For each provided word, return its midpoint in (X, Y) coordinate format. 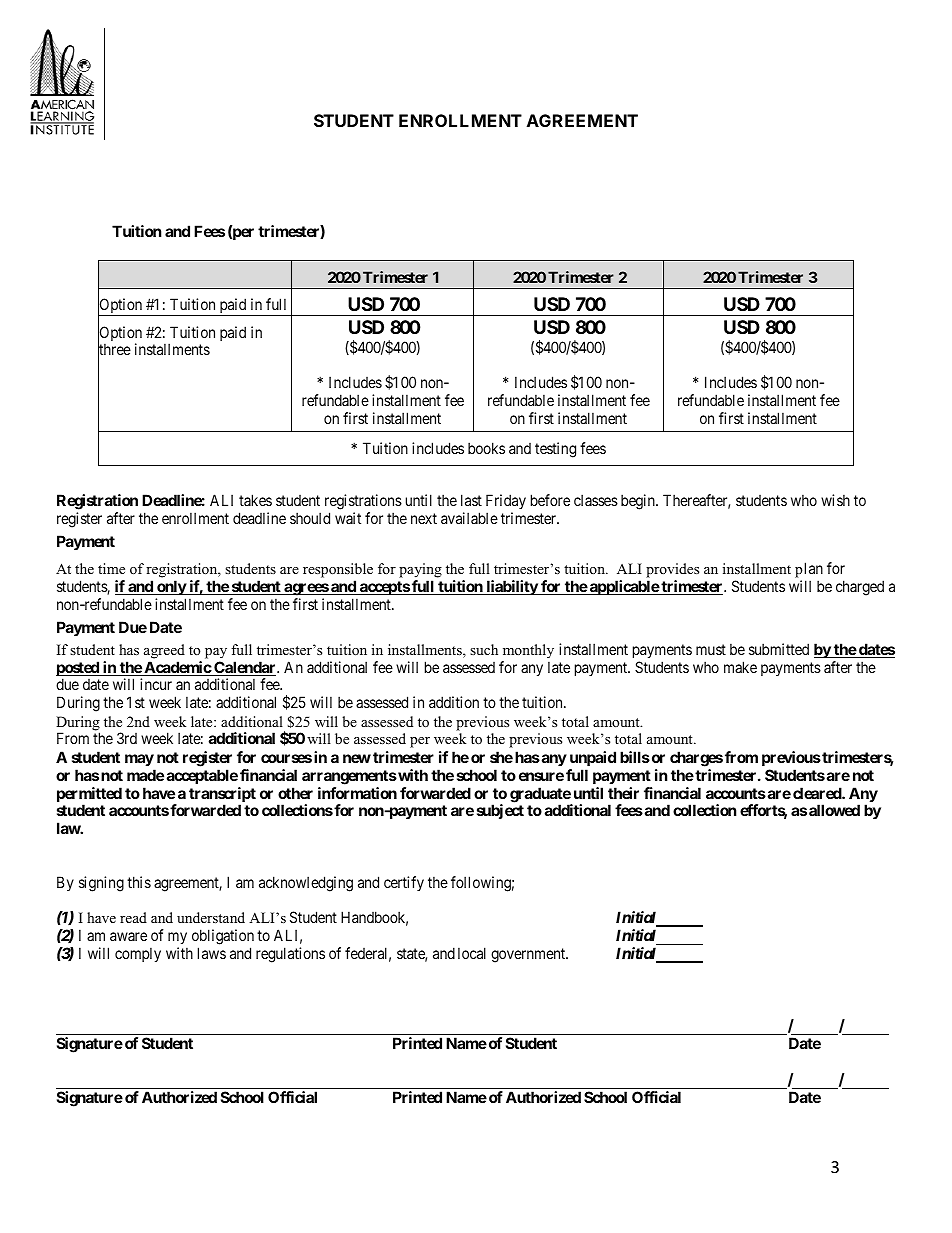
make (740, 667)
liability (511, 587)
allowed (834, 810)
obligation (223, 938)
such (484, 649)
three (114, 350)
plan (809, 570)
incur (156, 684)
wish (835, 500)
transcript (222, 796)
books (486, 448)
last (471, 500)
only (171, 587)
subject (500, 811)
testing (555, 450)
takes (255, 500)
